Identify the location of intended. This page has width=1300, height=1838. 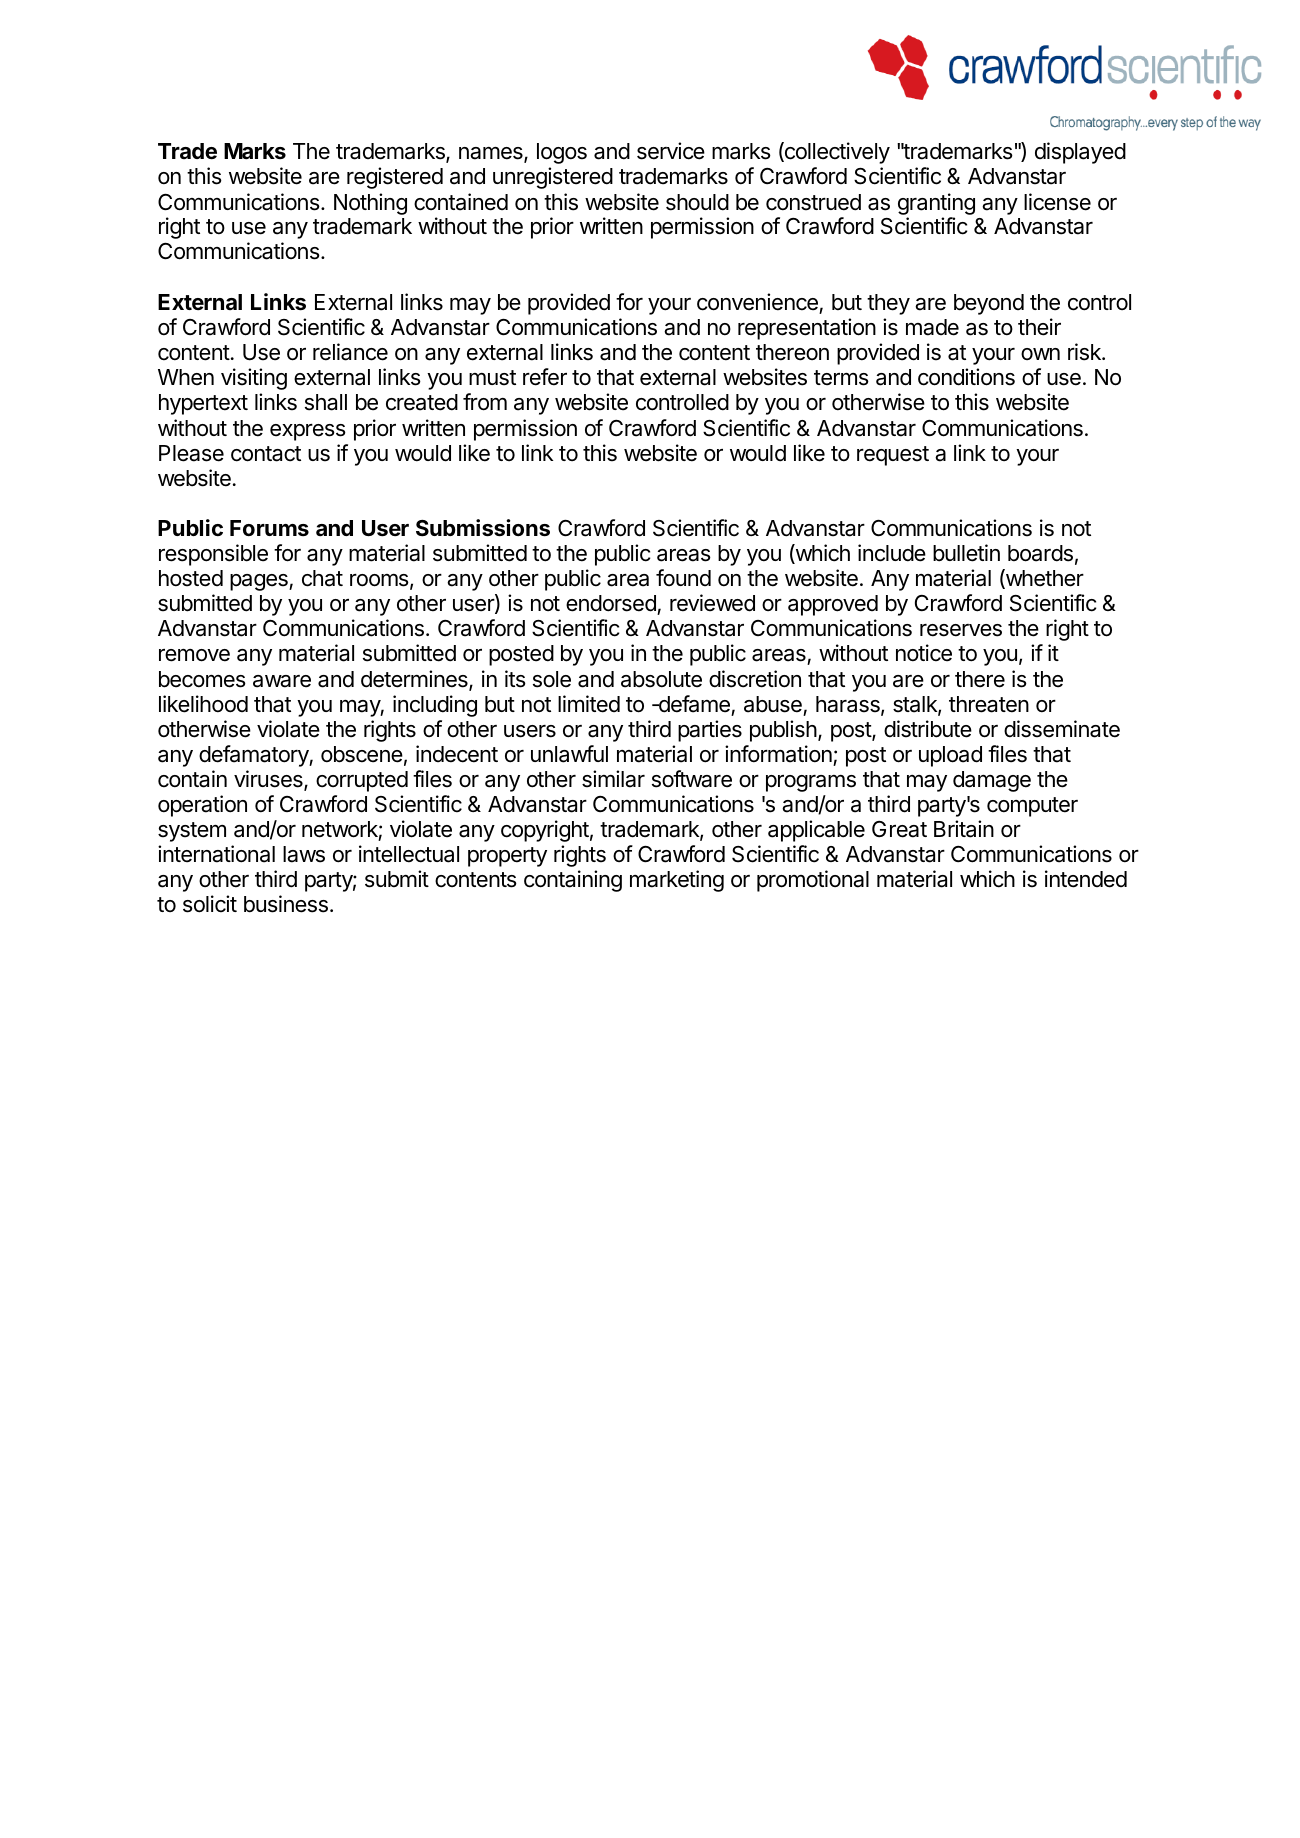
(1086, 879).
